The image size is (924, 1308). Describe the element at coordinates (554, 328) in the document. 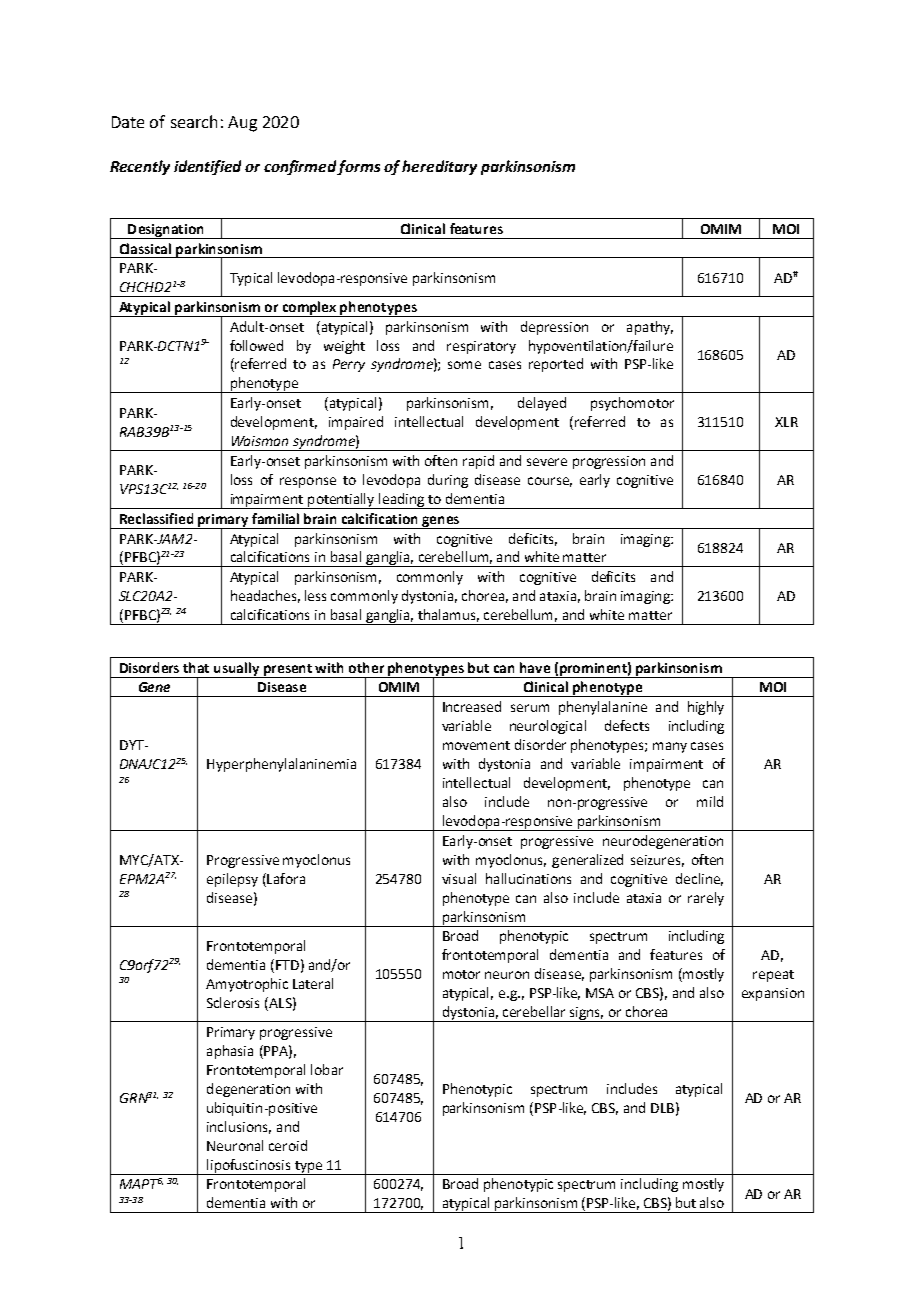

I see `depression` at that location.
